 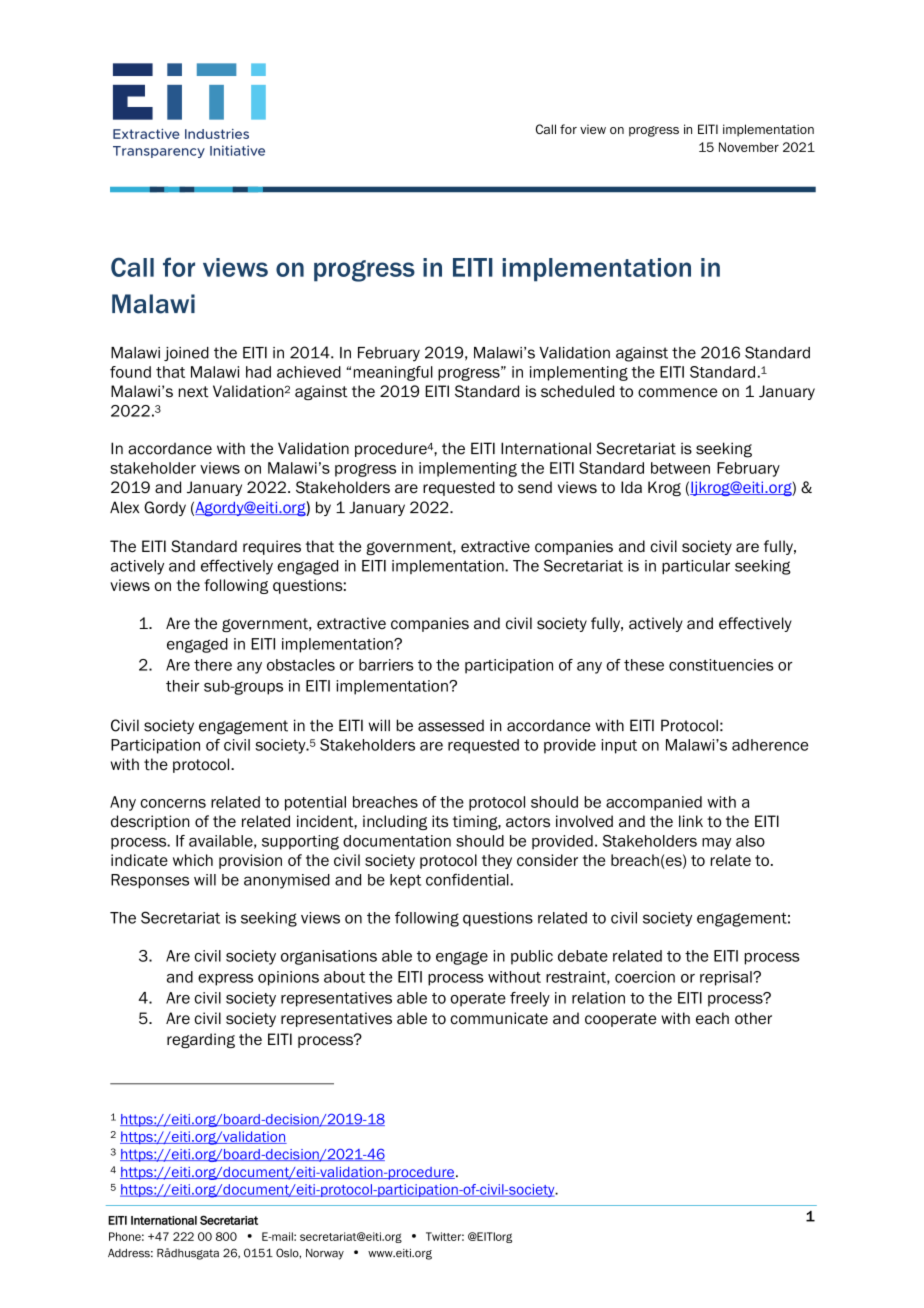 What do you see at coordinates (721, 665) in the document?
I see `constituencies` at bounding box center [721, 665].
